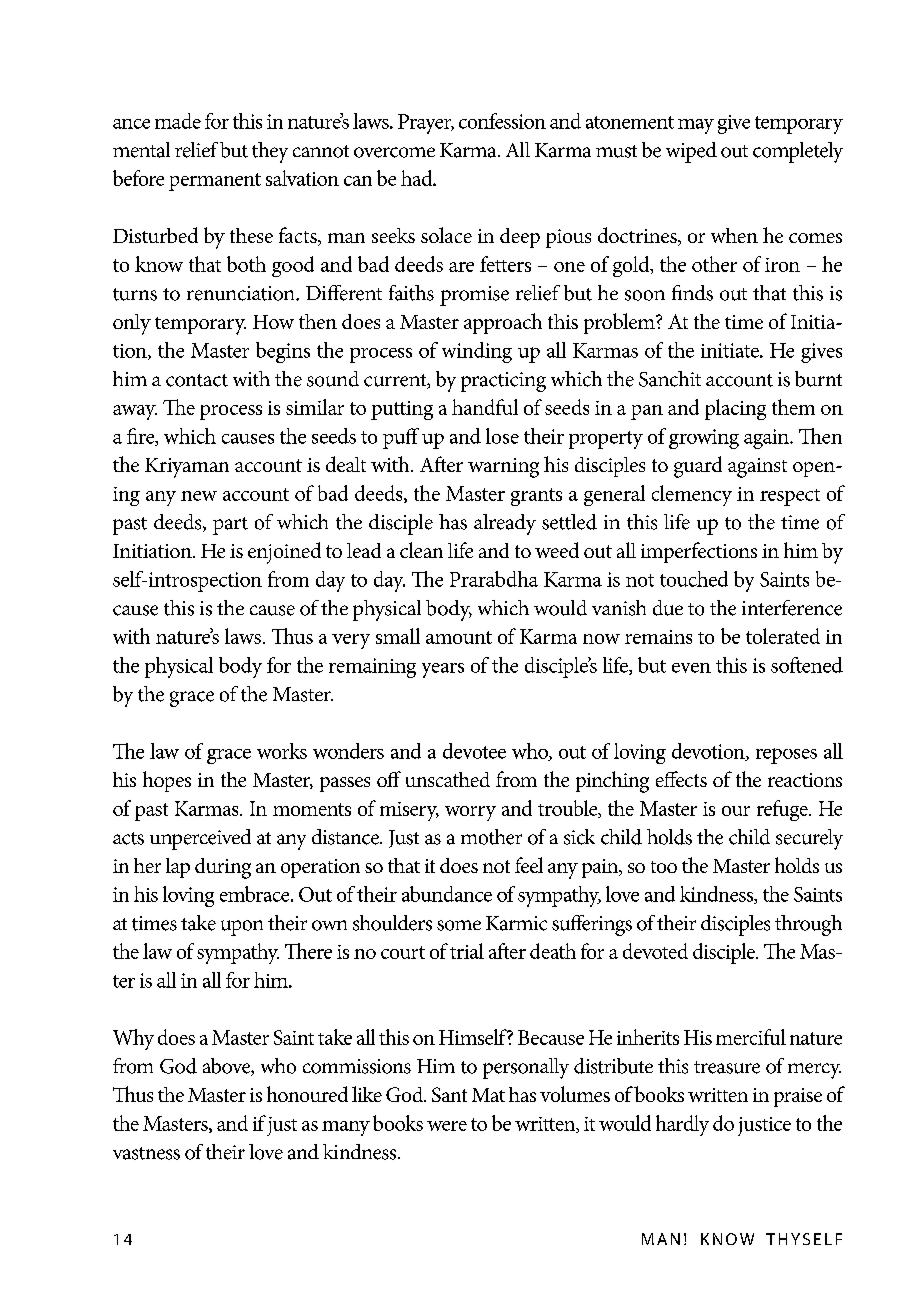 The image size is (924, 1311). Describe the element at coordinates (502, 121) in the image. I see `confession` at that location.
